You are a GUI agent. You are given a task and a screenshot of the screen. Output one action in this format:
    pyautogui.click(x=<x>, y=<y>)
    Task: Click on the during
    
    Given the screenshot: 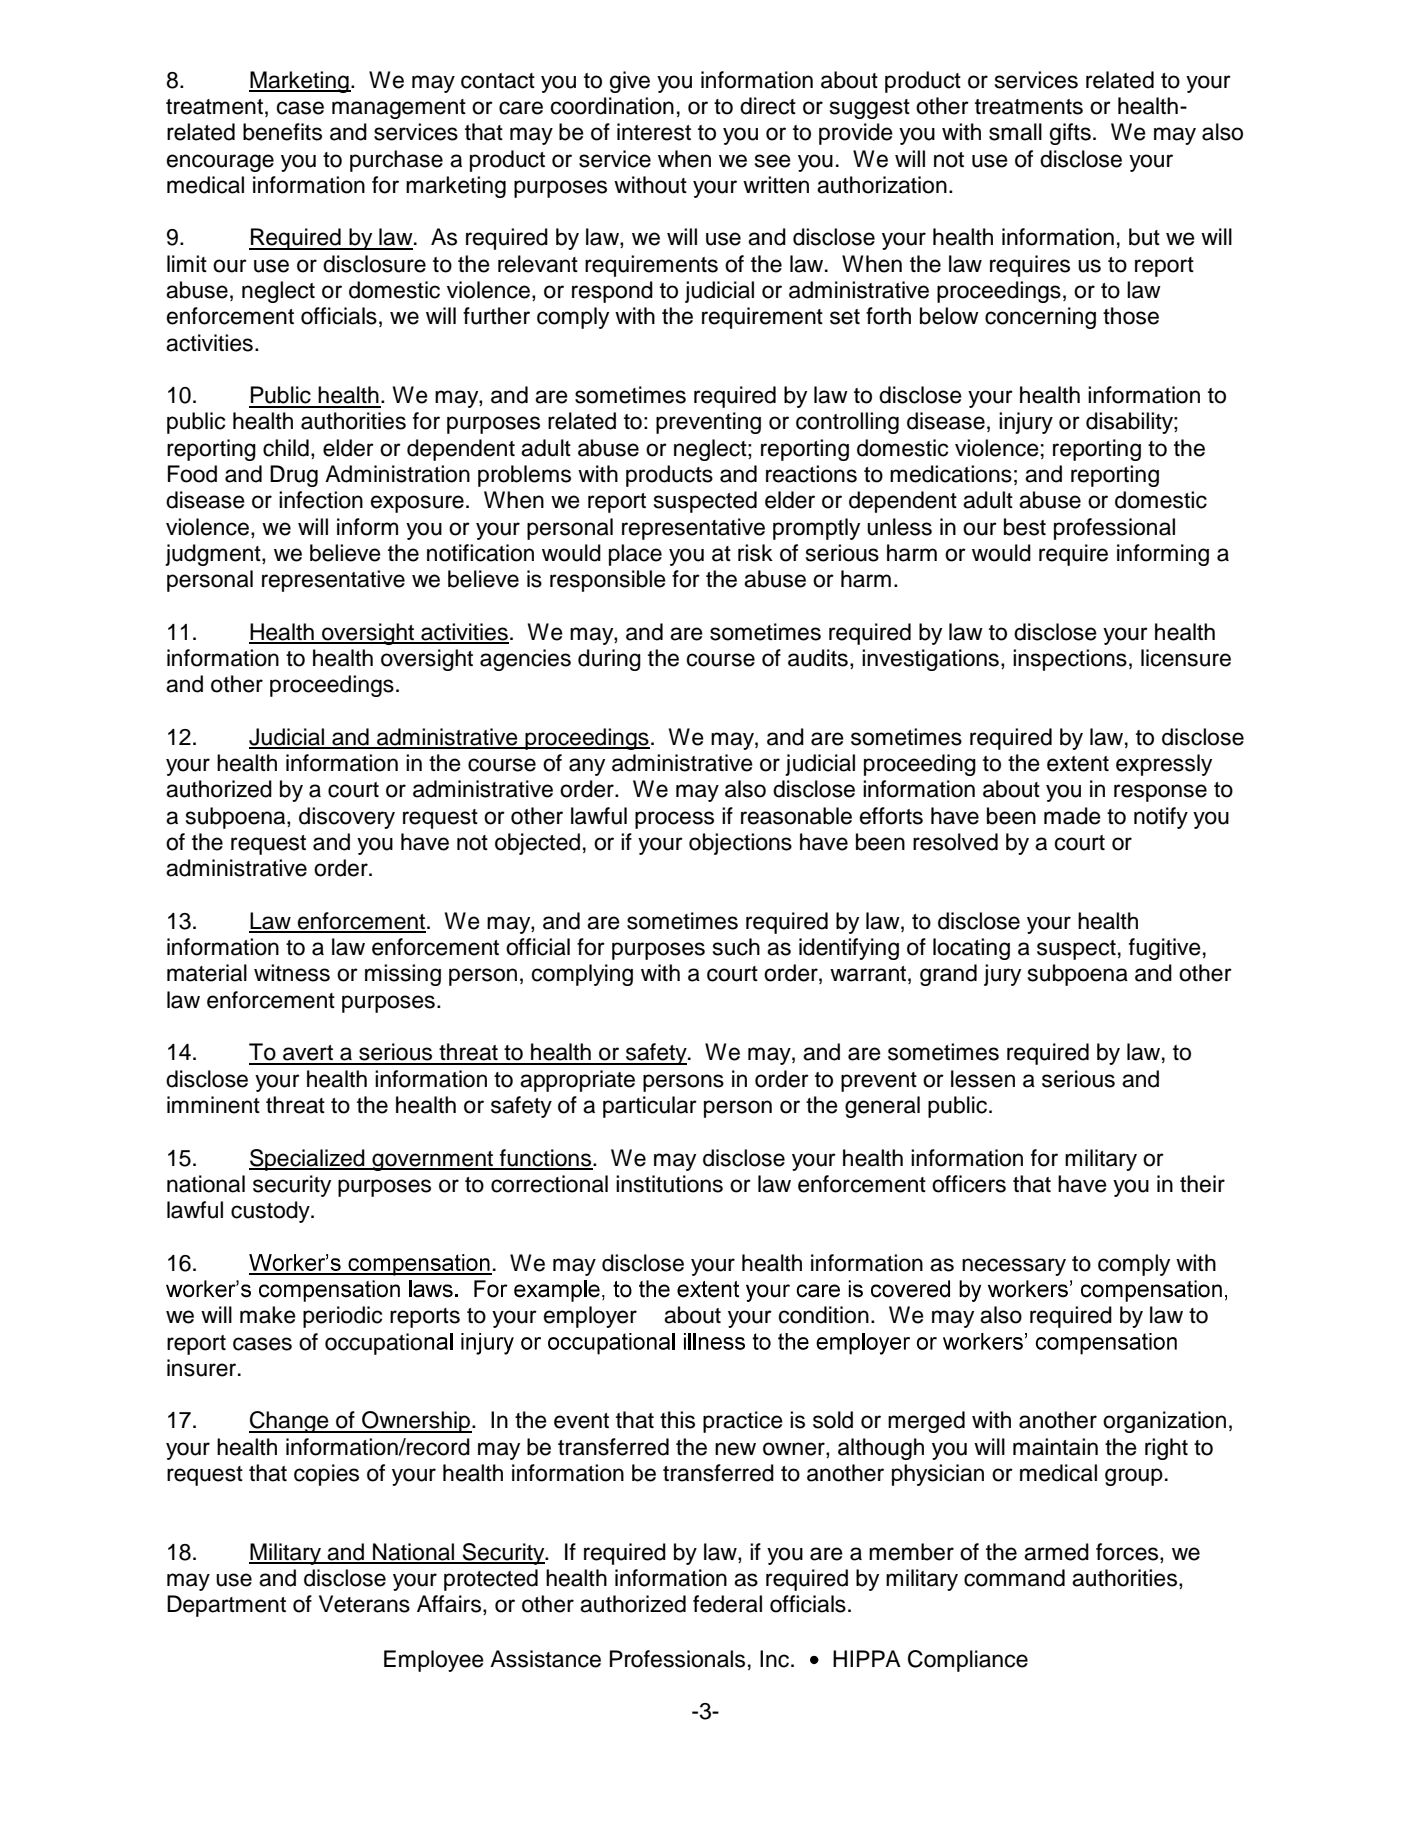 What is the action you would take?
    pyautogui.click(x=609, y=660)
